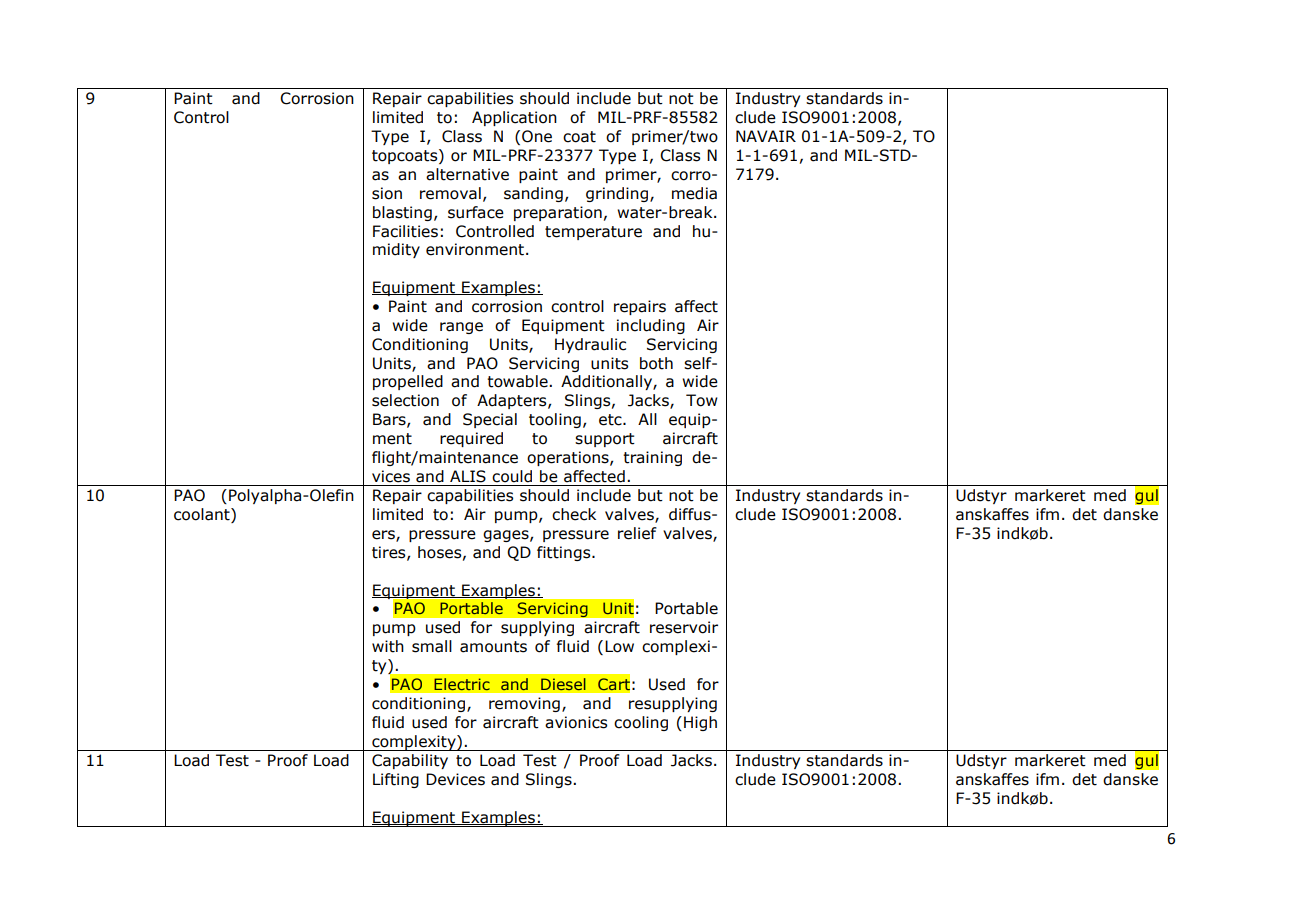  I want to click on blasting, so click(402, 213).
